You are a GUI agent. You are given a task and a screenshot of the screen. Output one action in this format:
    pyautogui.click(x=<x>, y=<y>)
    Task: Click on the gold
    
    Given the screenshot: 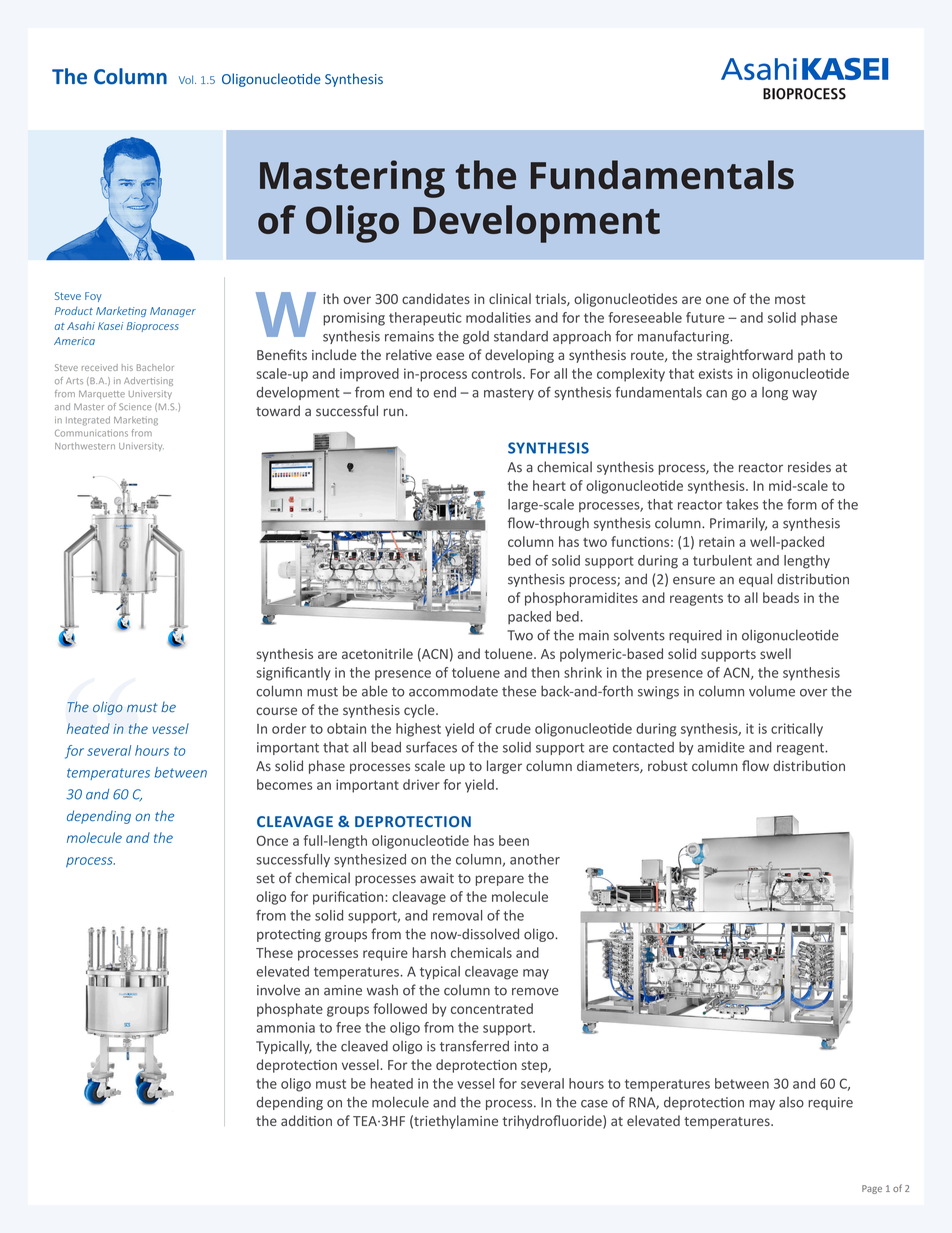 What is the action you would take?
    pyautogui.click(x=476, y=337)
